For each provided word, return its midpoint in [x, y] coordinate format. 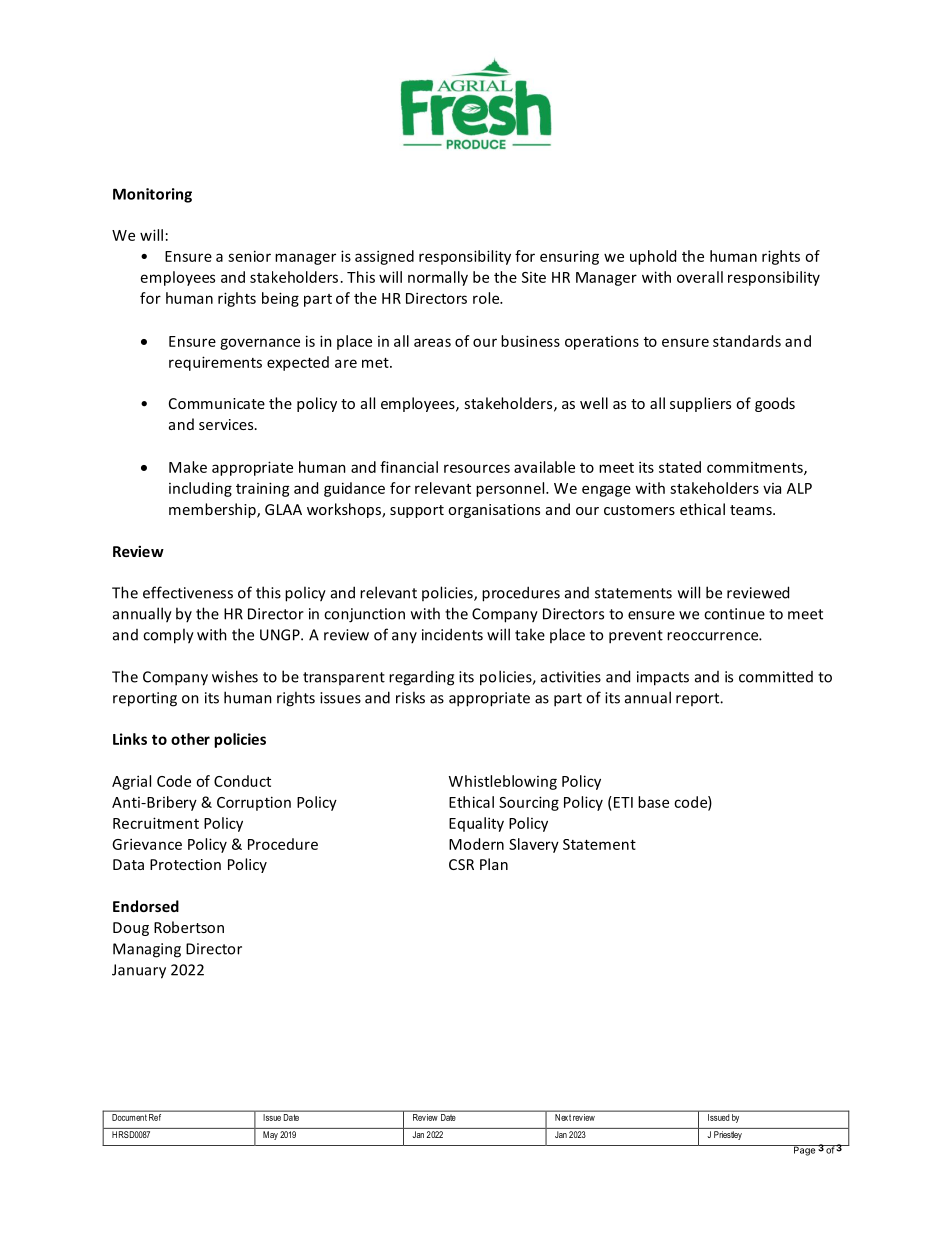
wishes [235, 676]
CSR [461, 864]
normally [438, 278]
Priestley [728, 1135]
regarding [421, 678]
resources [477, 468]
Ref [155, 1117]
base [653, 802]
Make [188, 467]
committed [776, 677]
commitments [756, 468]
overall [700, 277]
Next [563, 1117]
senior [249, 256]
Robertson [189, 927]
